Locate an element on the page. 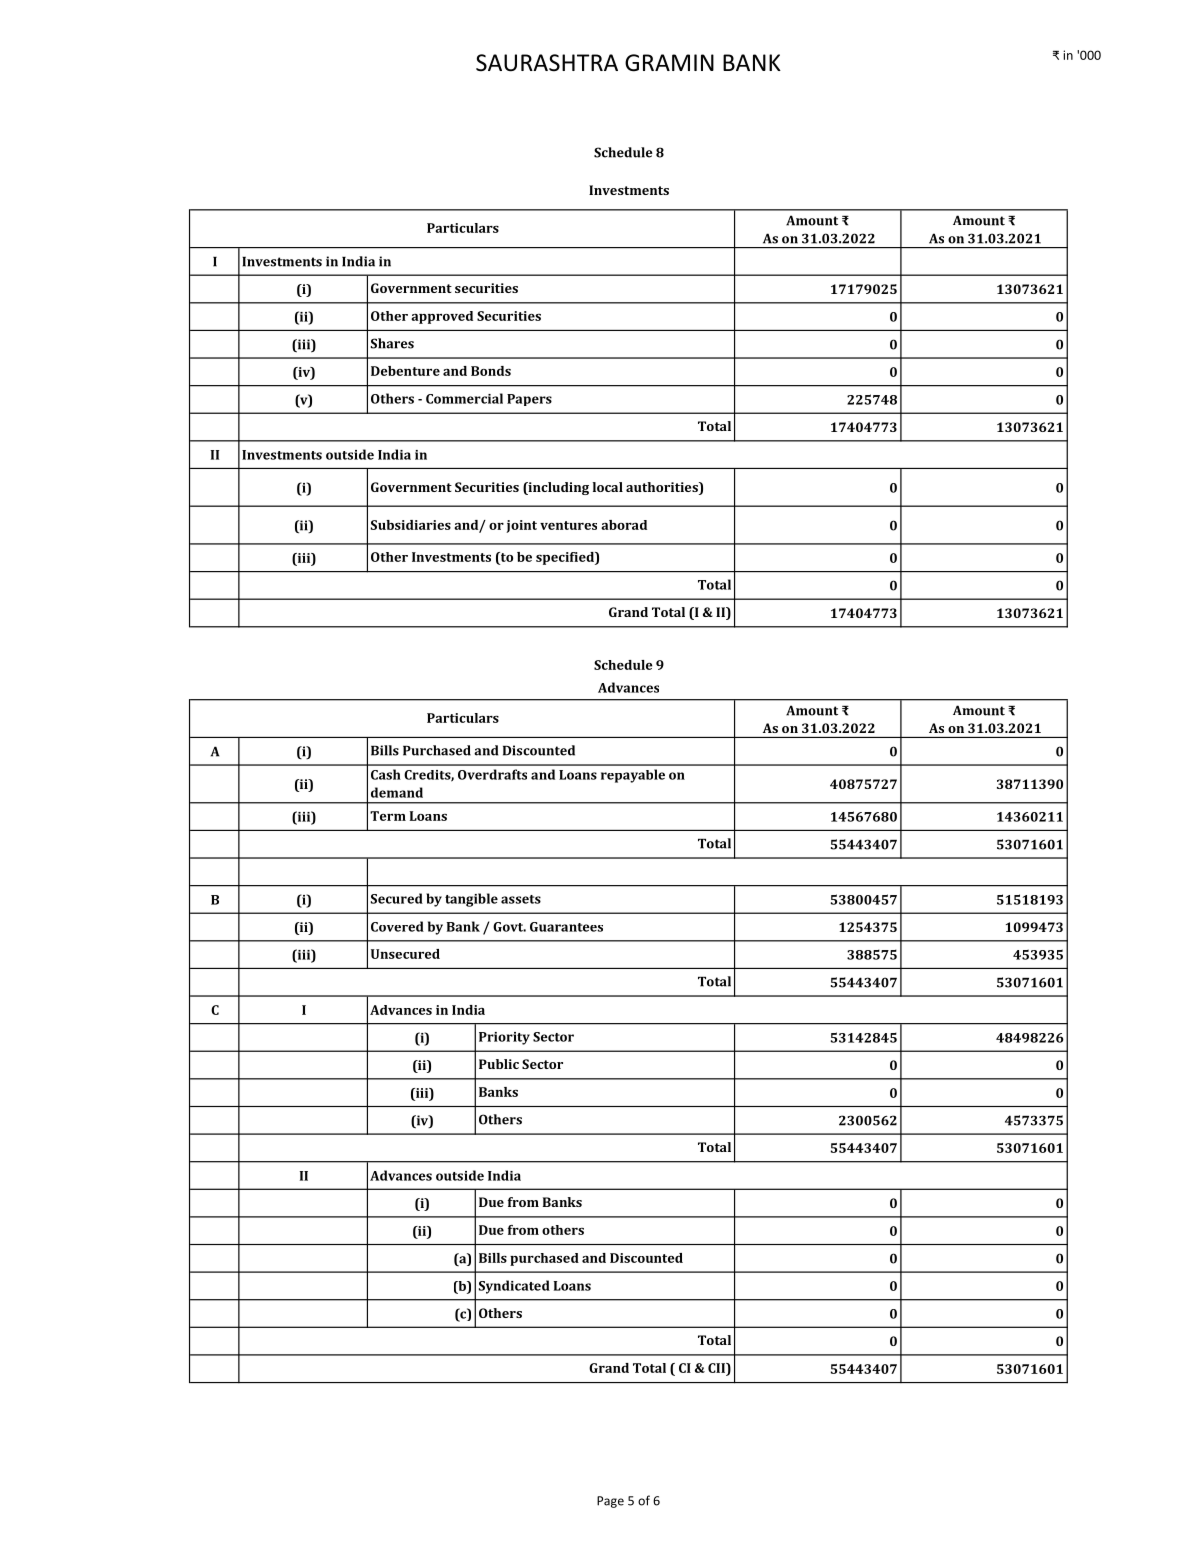  local is located at coordinates (608, 487).
